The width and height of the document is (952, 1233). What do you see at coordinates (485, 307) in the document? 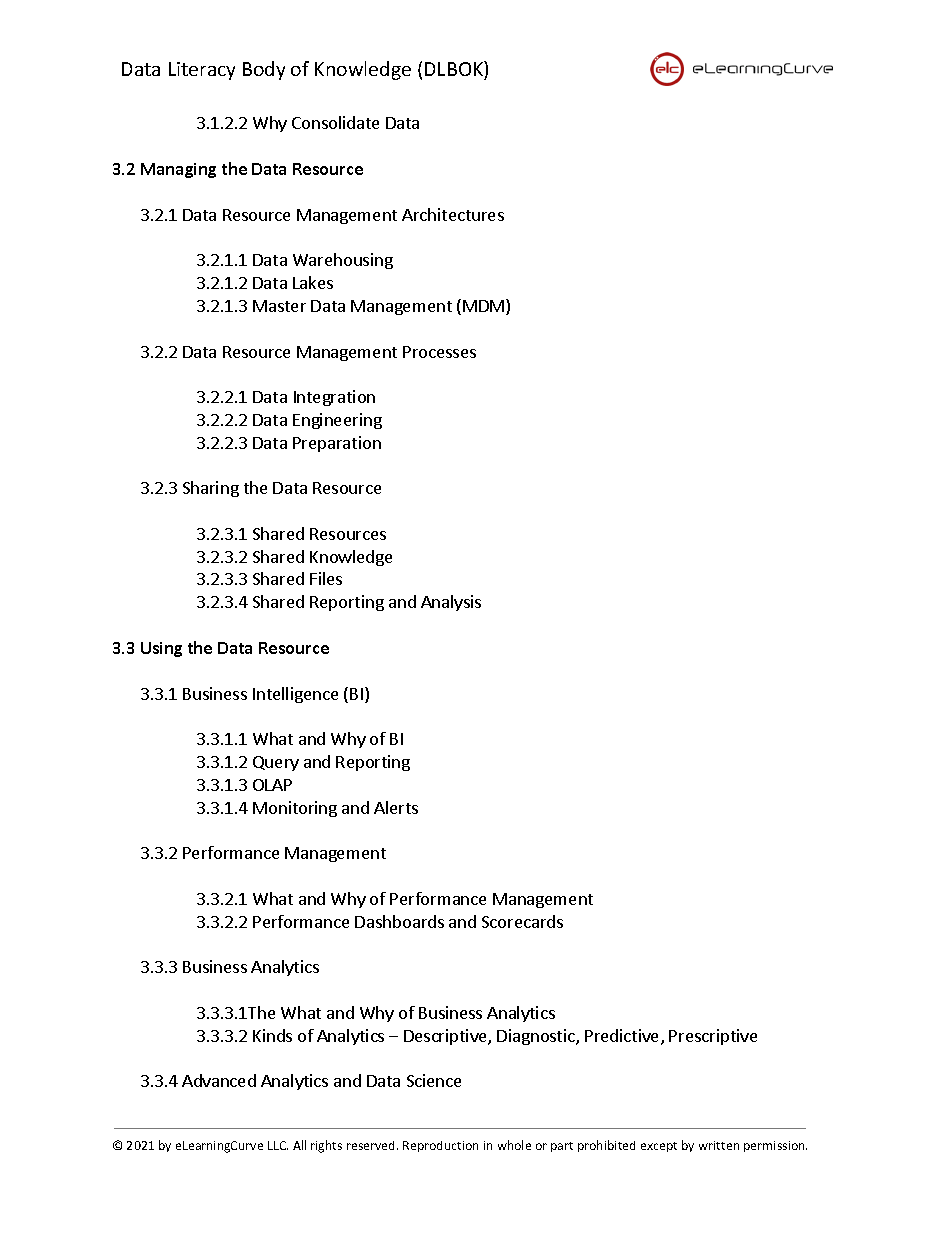
I see `MDM` at bounding box center [485, 307].
